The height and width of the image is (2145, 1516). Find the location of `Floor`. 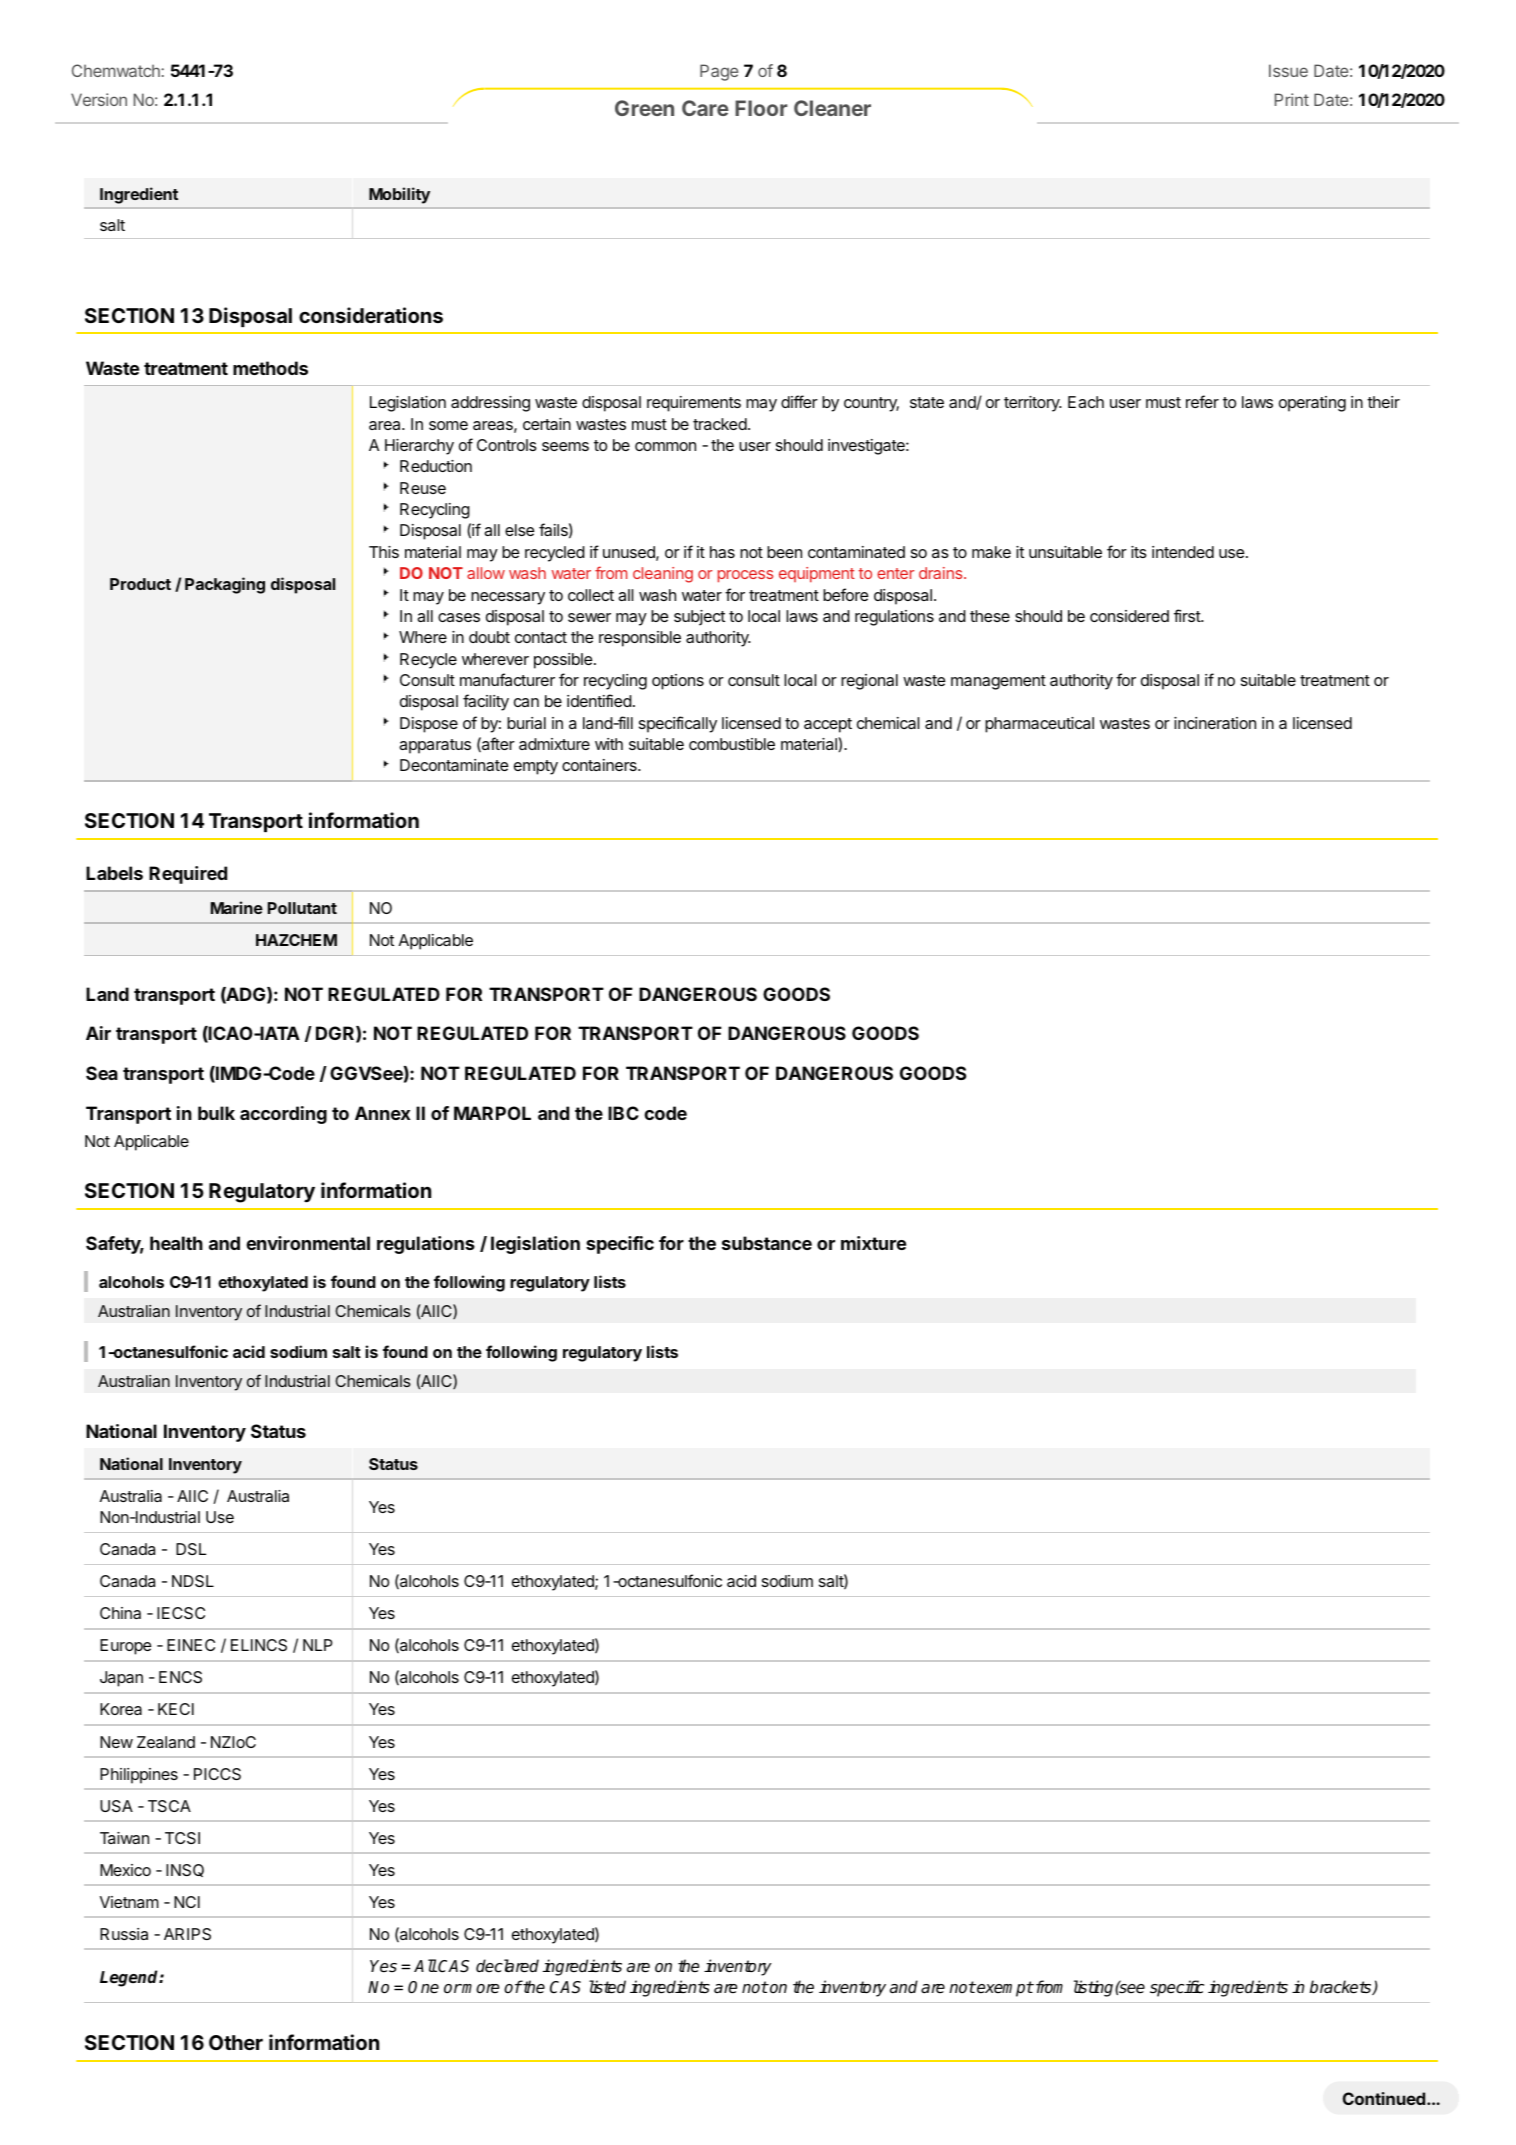

Floor is located at coordinates (761, 108).
